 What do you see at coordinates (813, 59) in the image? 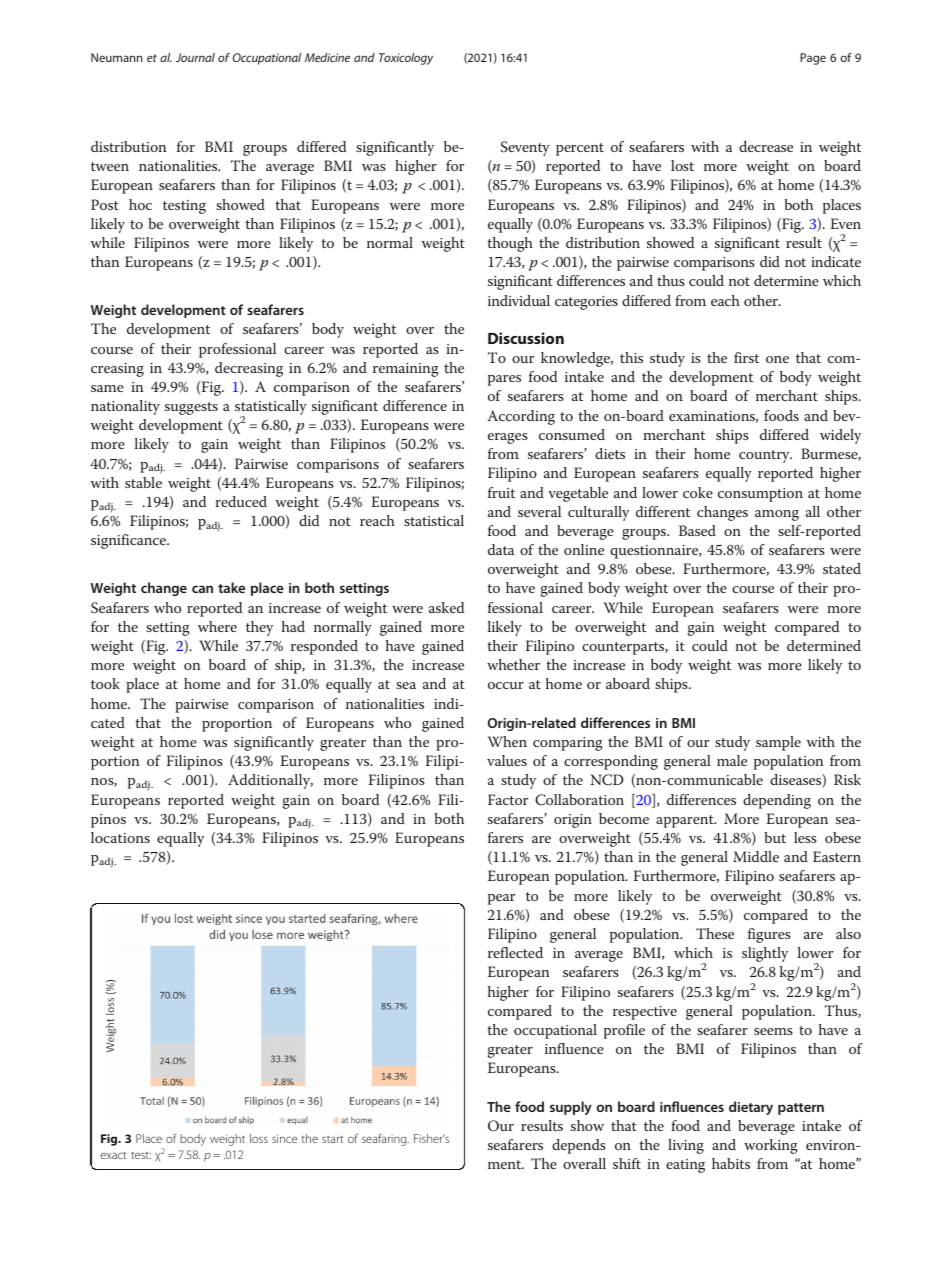
I see `Page` at bounding box center [813, 59].
